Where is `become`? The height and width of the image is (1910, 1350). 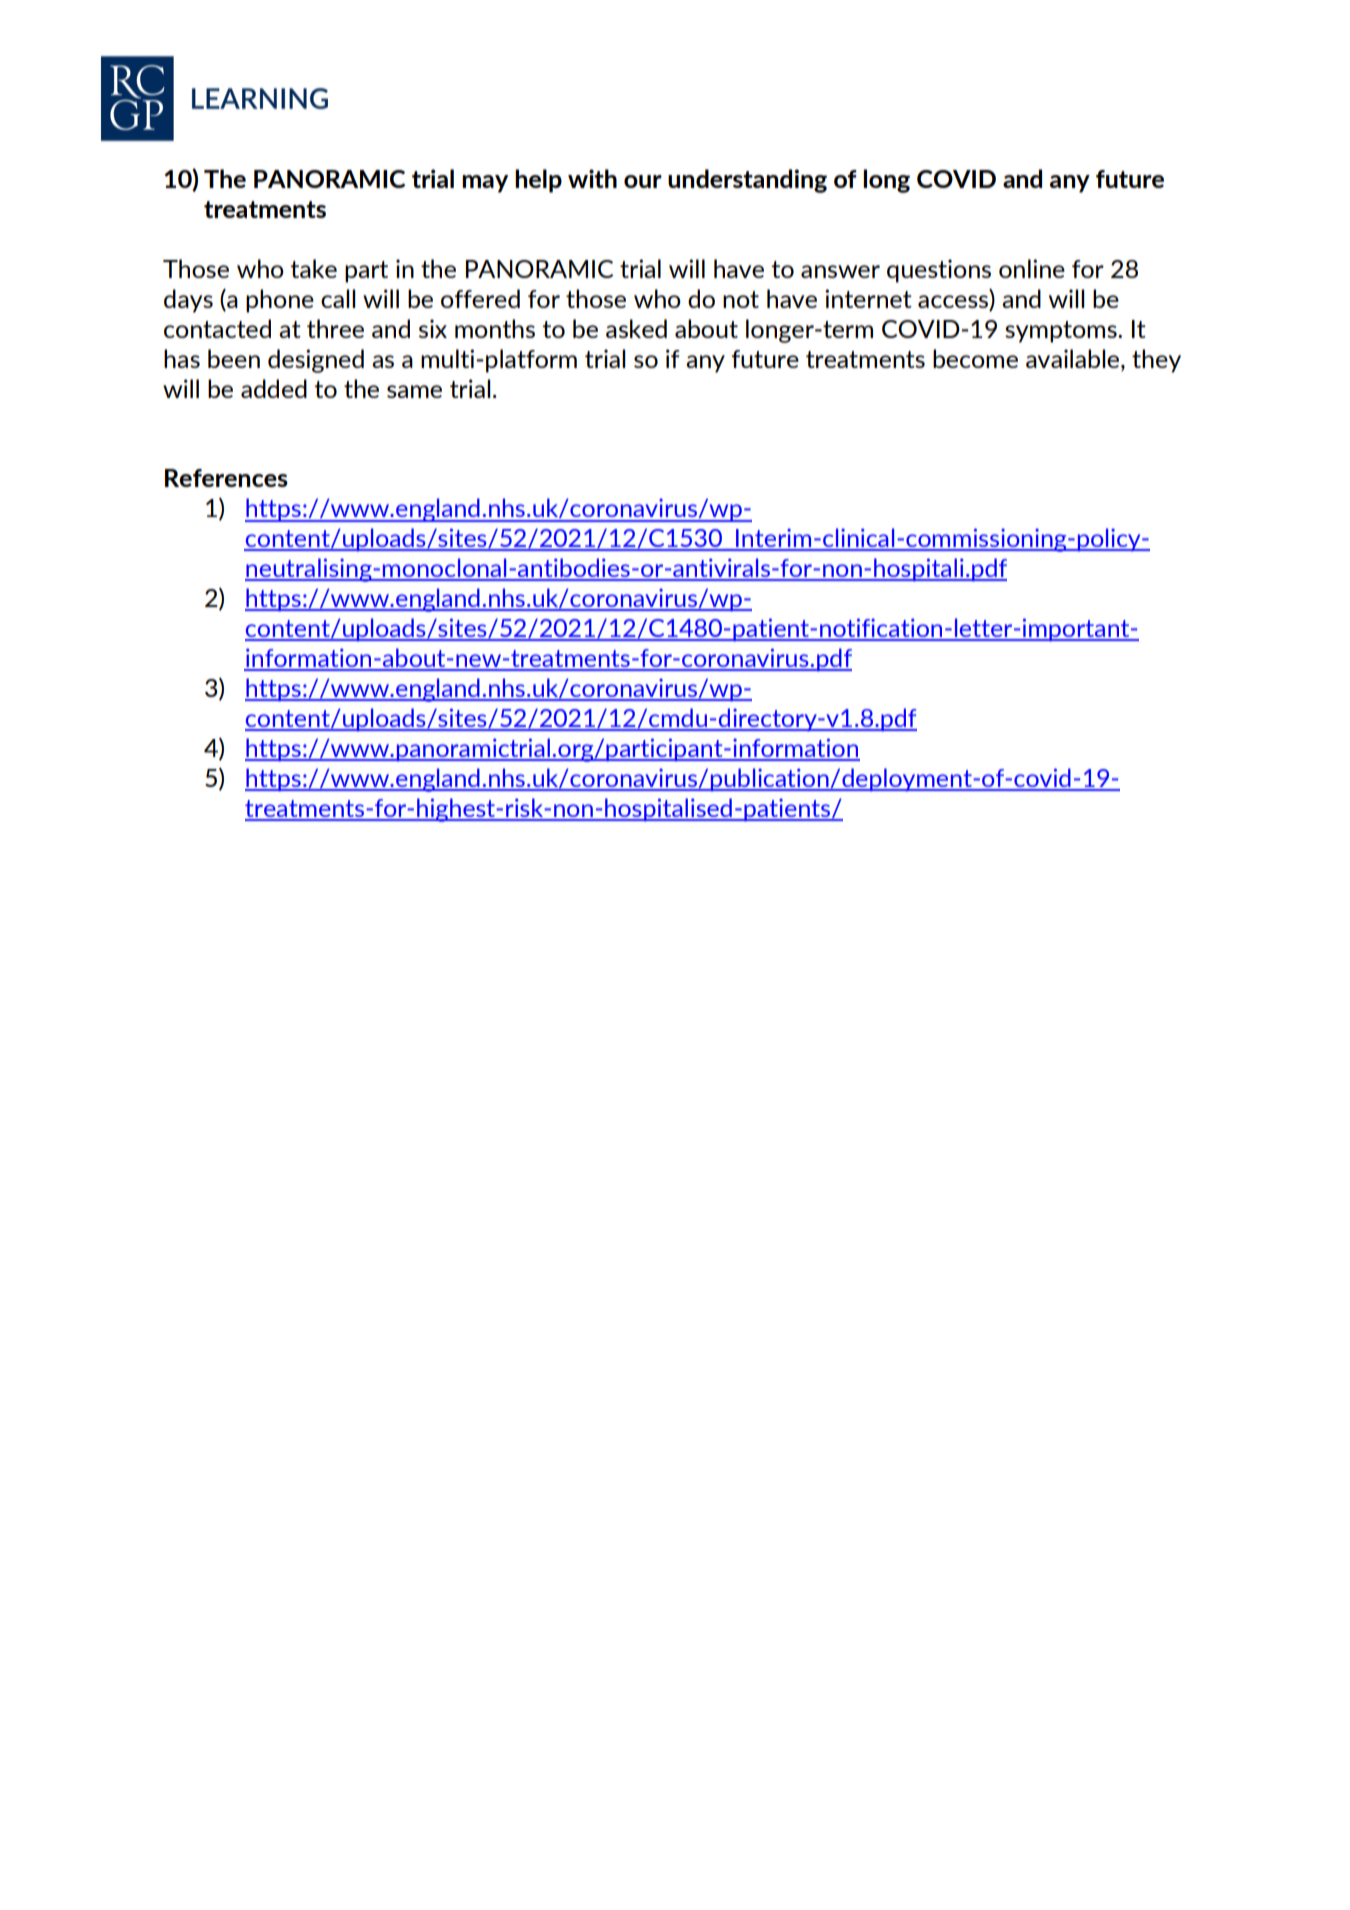
become is located at coordinates (975, 358).
